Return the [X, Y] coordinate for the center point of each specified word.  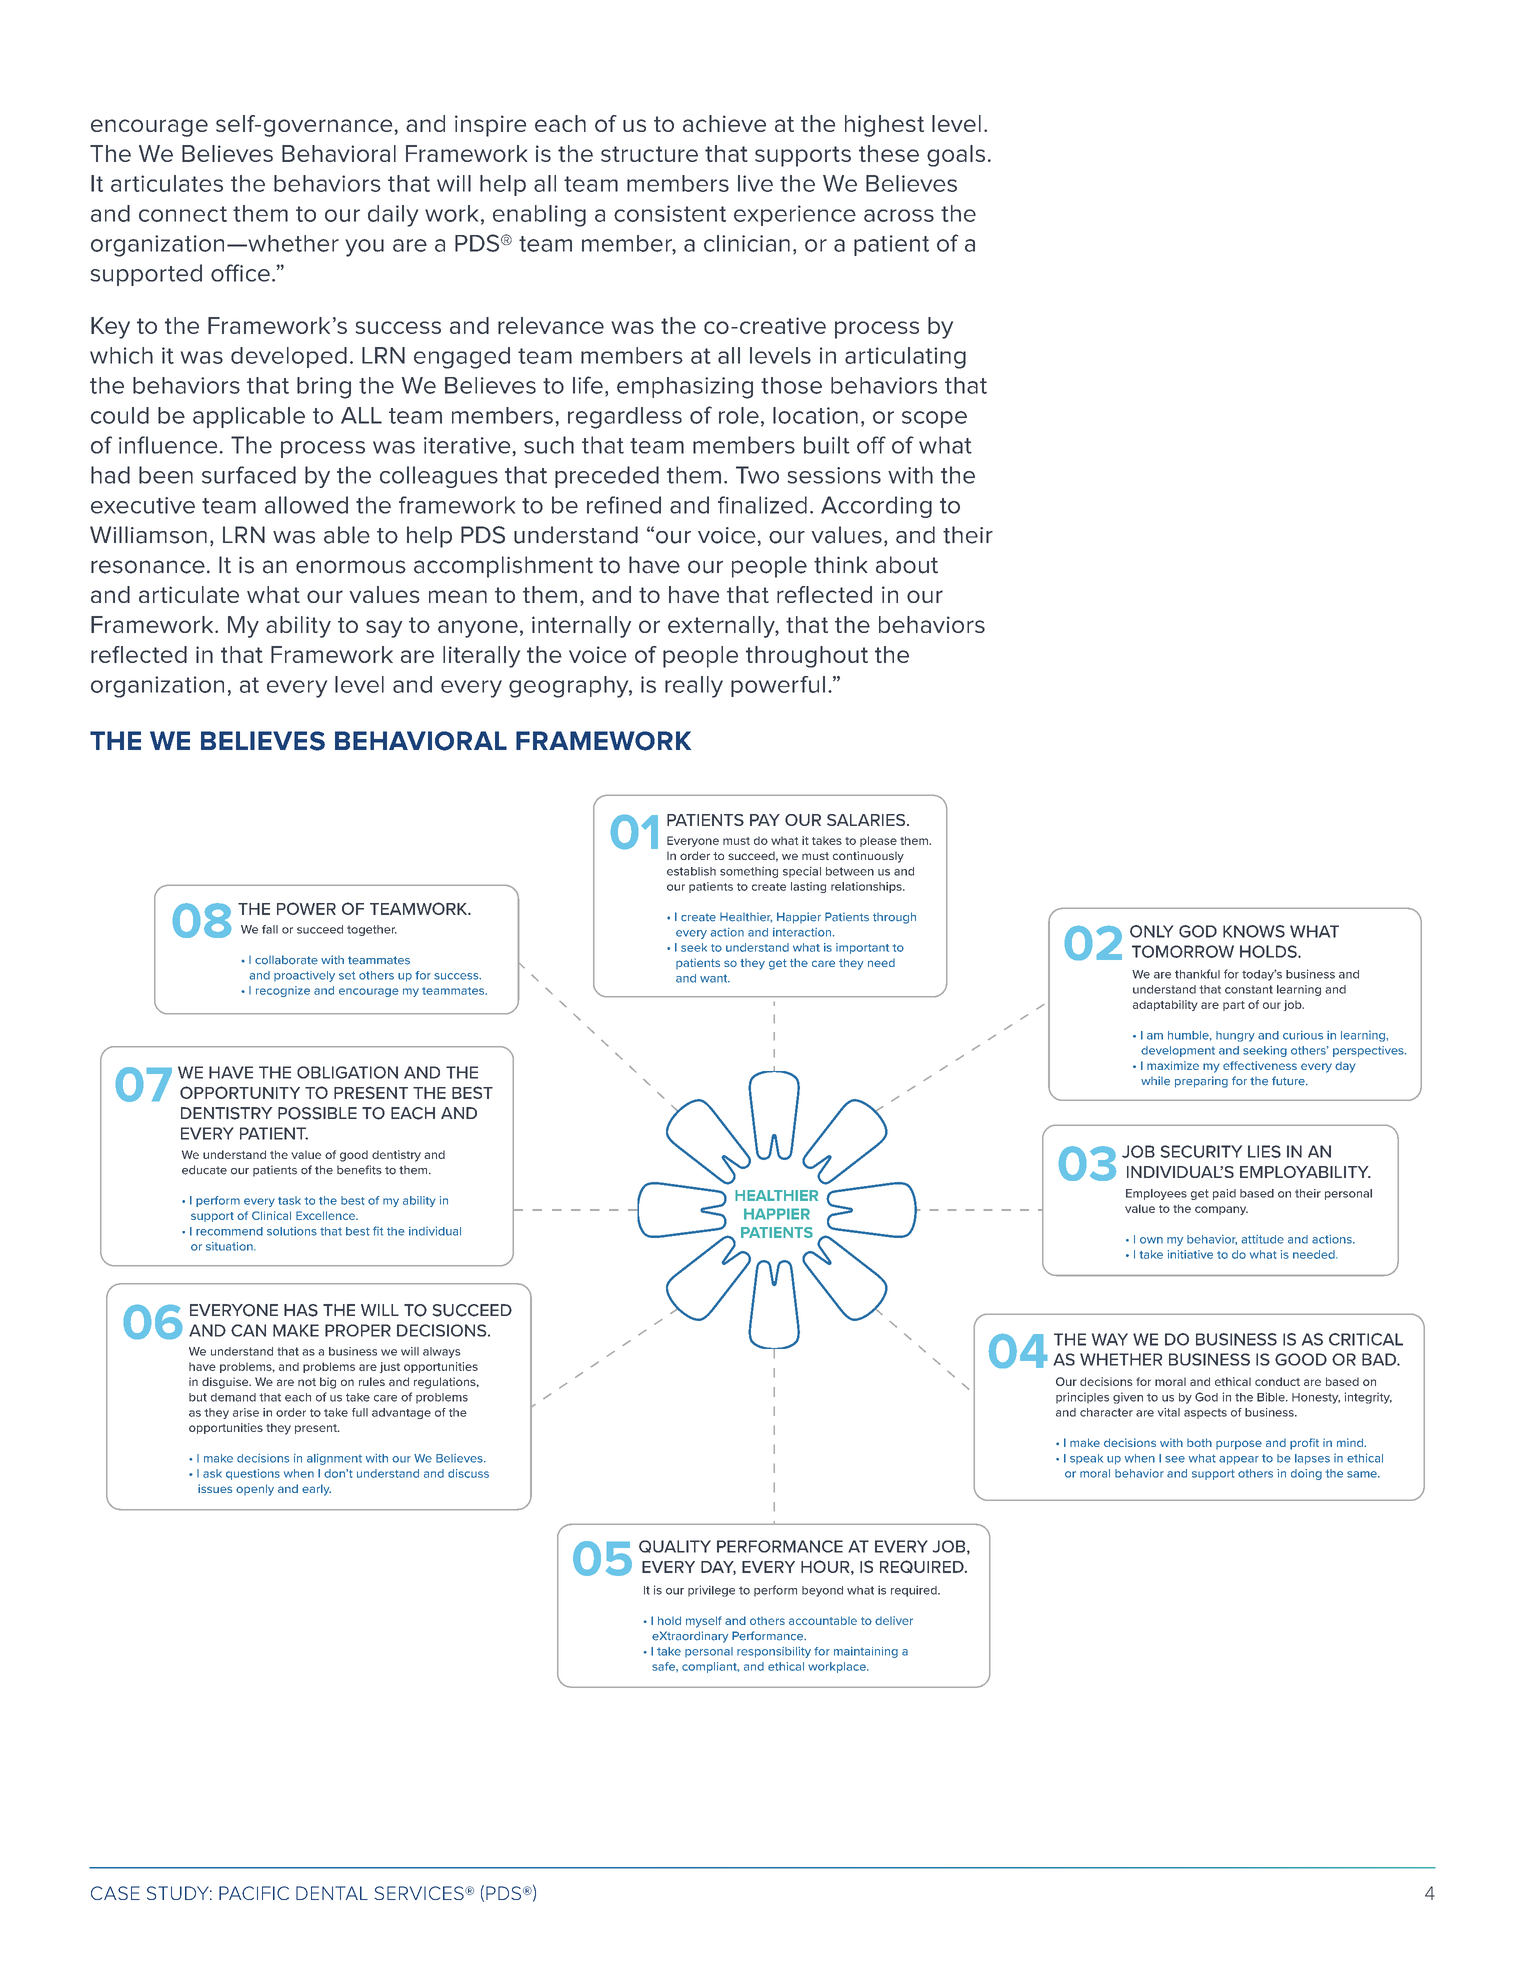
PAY [765, 820]
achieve [724, 123]
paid [1224, 1194]
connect [183, 214]
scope [934, 419]
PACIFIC [254, 1893]
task [289, 1200]
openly [255, 1490]
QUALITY [675, 1546]
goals [956, 156]
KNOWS [1254, 931]
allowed [306, 505]
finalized [762, 505]
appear [1239, 1460]
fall [270, 929]
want [715, 978]
